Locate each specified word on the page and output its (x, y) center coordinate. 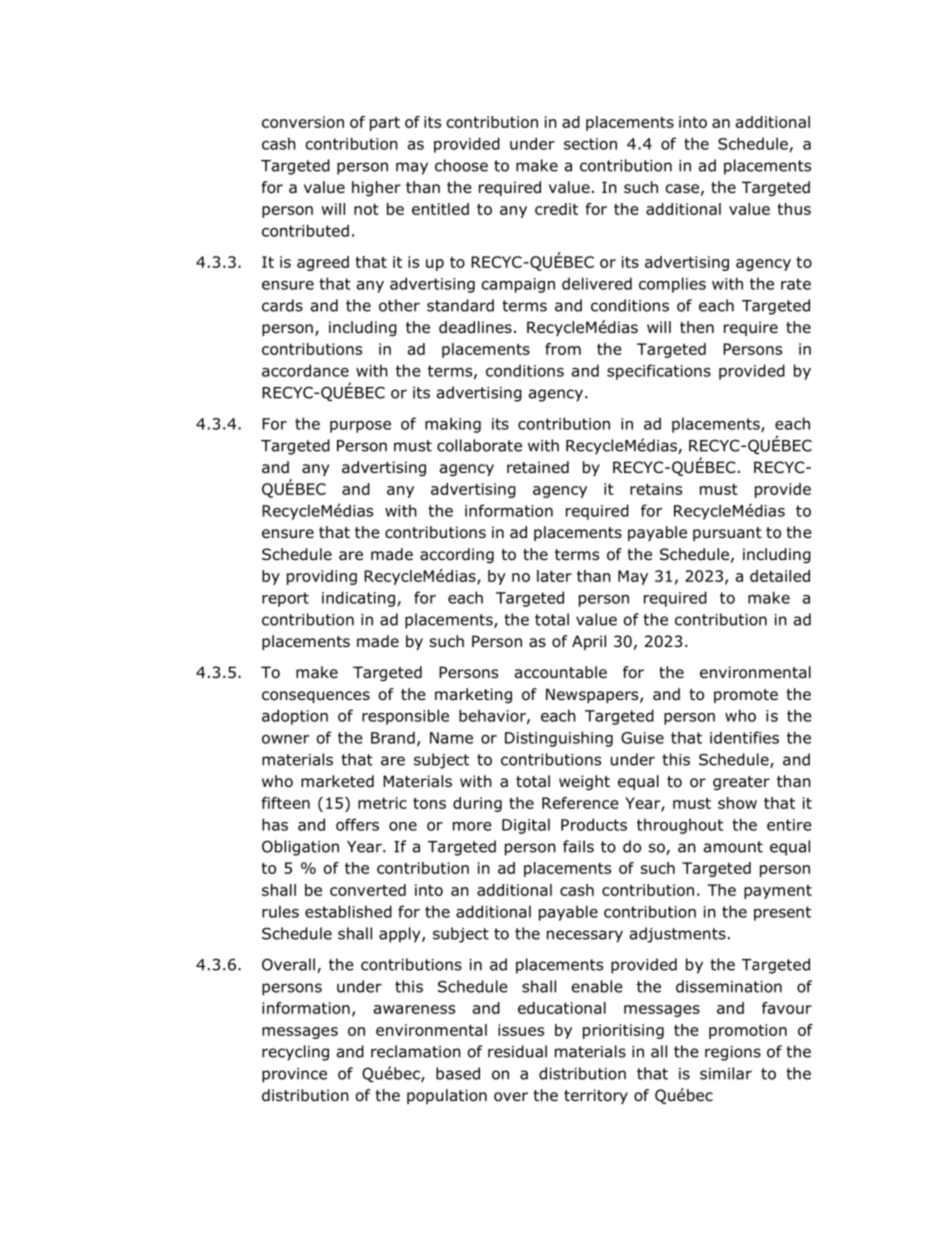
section (590, 144)
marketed (337, 781)
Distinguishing (559, 739)
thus (794, 209)
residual (517, 1051)
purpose (360, 427)
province (294, 1075)
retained (538, 467)
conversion (303, 122)
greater (741, 783)
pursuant (727, 534)
